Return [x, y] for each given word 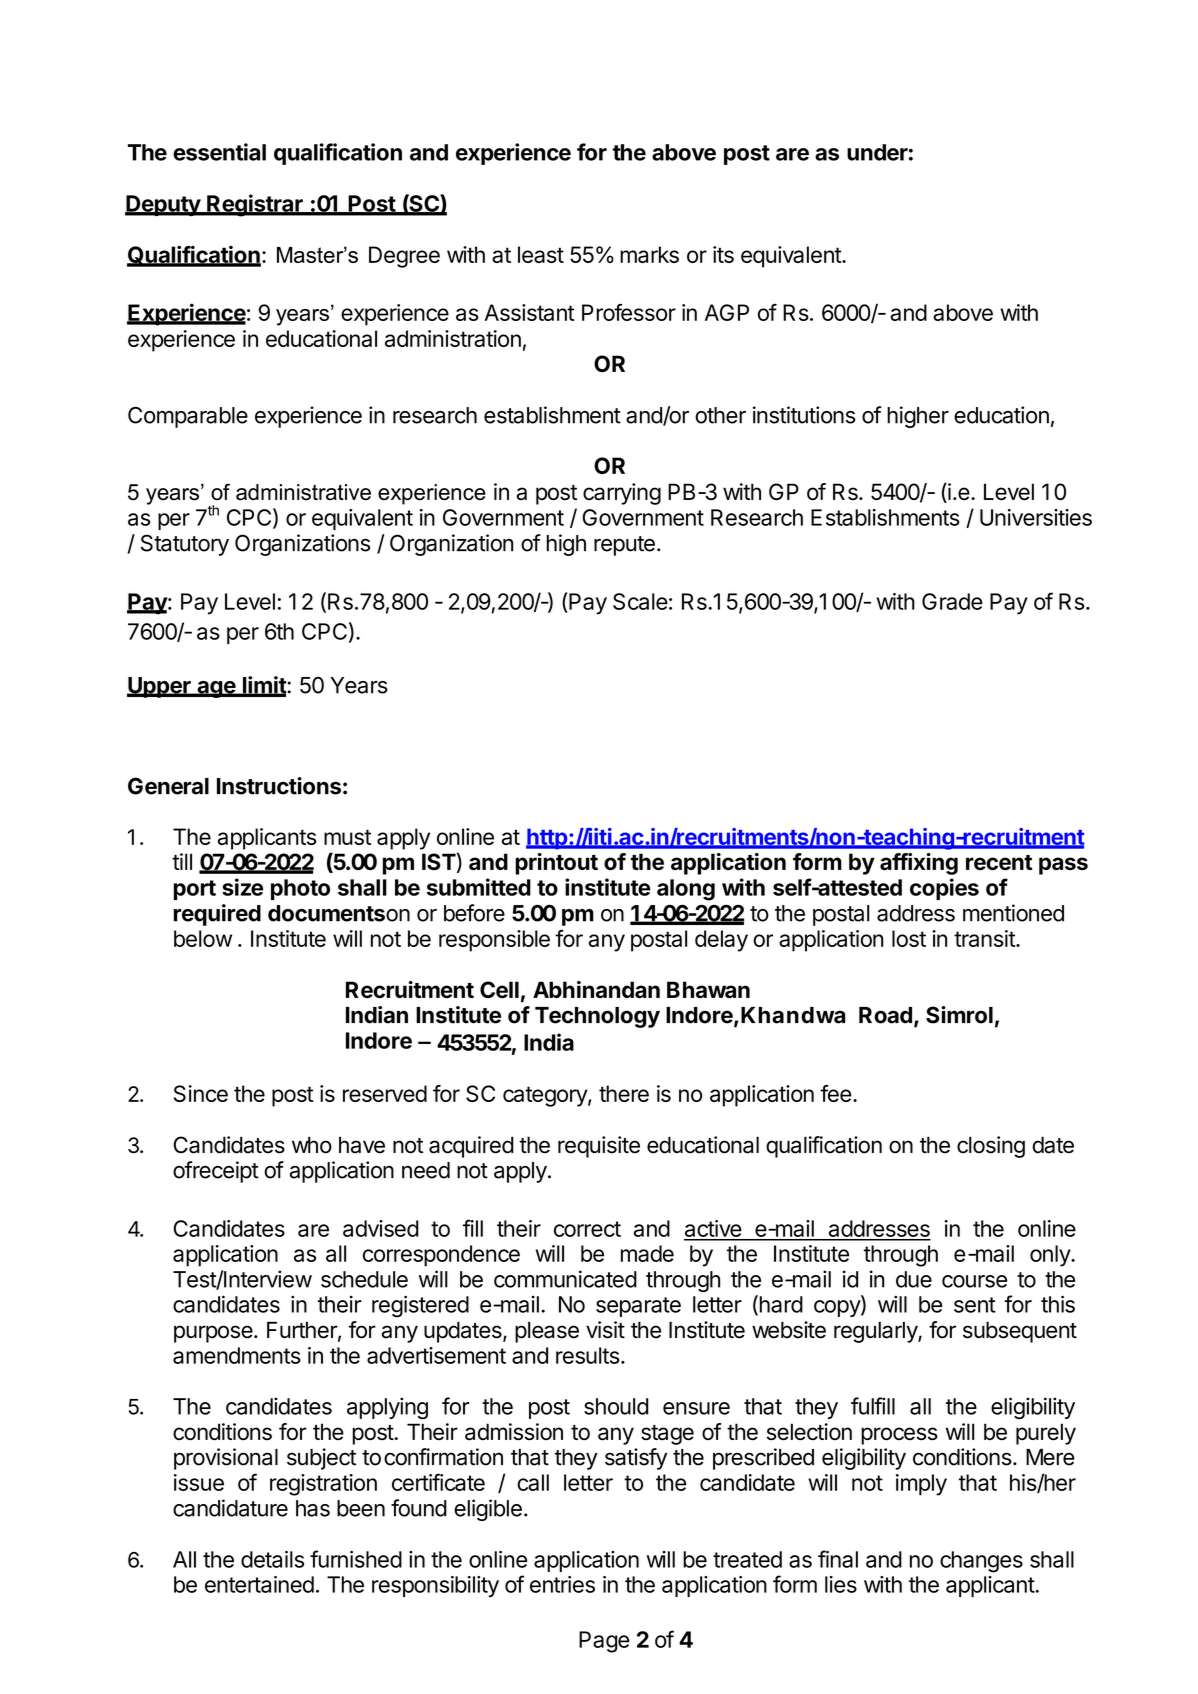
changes [981, 1562]
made [647, 1253]
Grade [952, 601]
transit [985, 938]
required [217, 915]
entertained [259, 1584]
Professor [629, 312]
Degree [404, 257]
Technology [597, 1017]
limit [264, 686]
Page [604, 1642]
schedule [364, 1279]
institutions [804, 415]
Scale [640, 601]
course [974, 1281]
